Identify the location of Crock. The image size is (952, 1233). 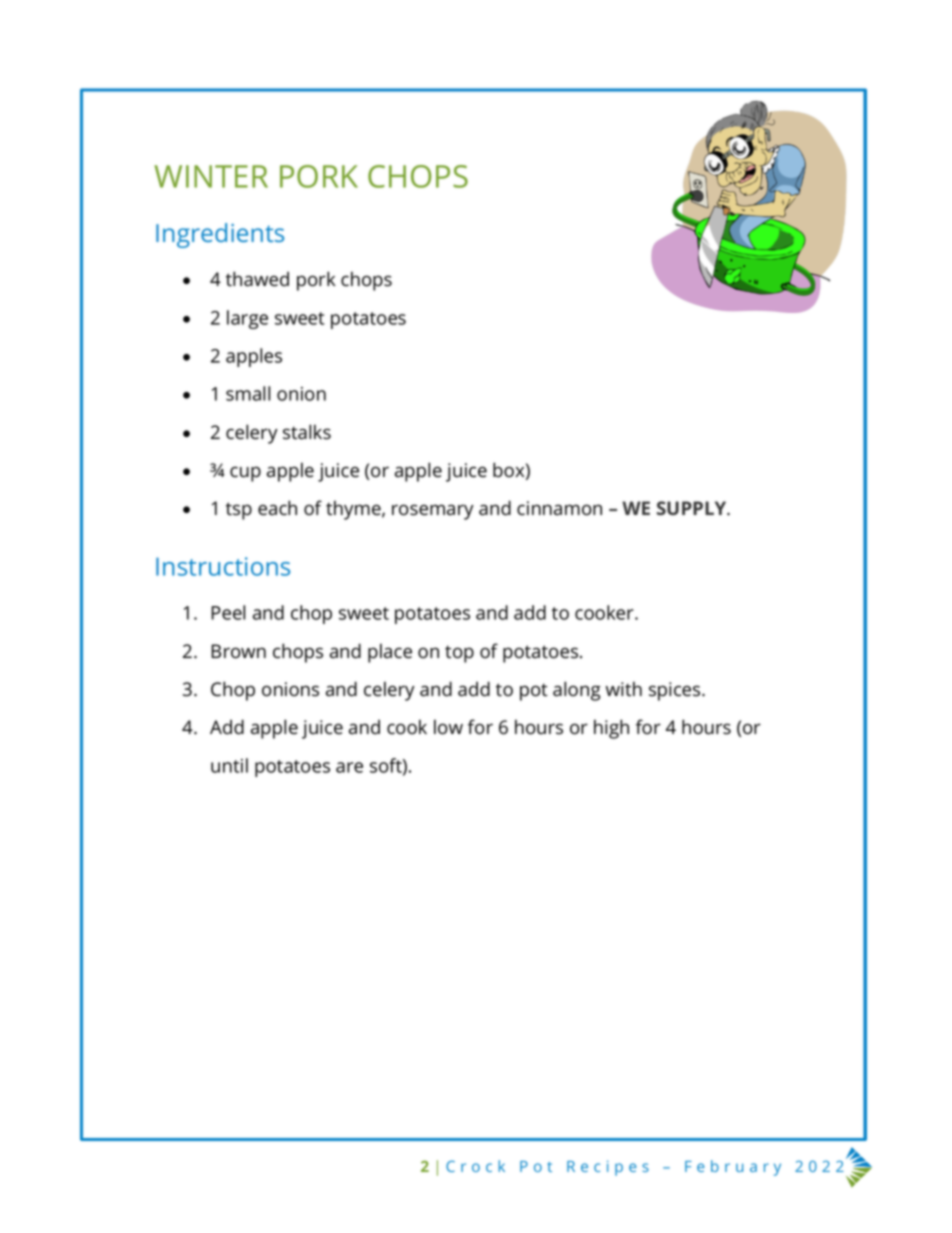
(475, 1166).
